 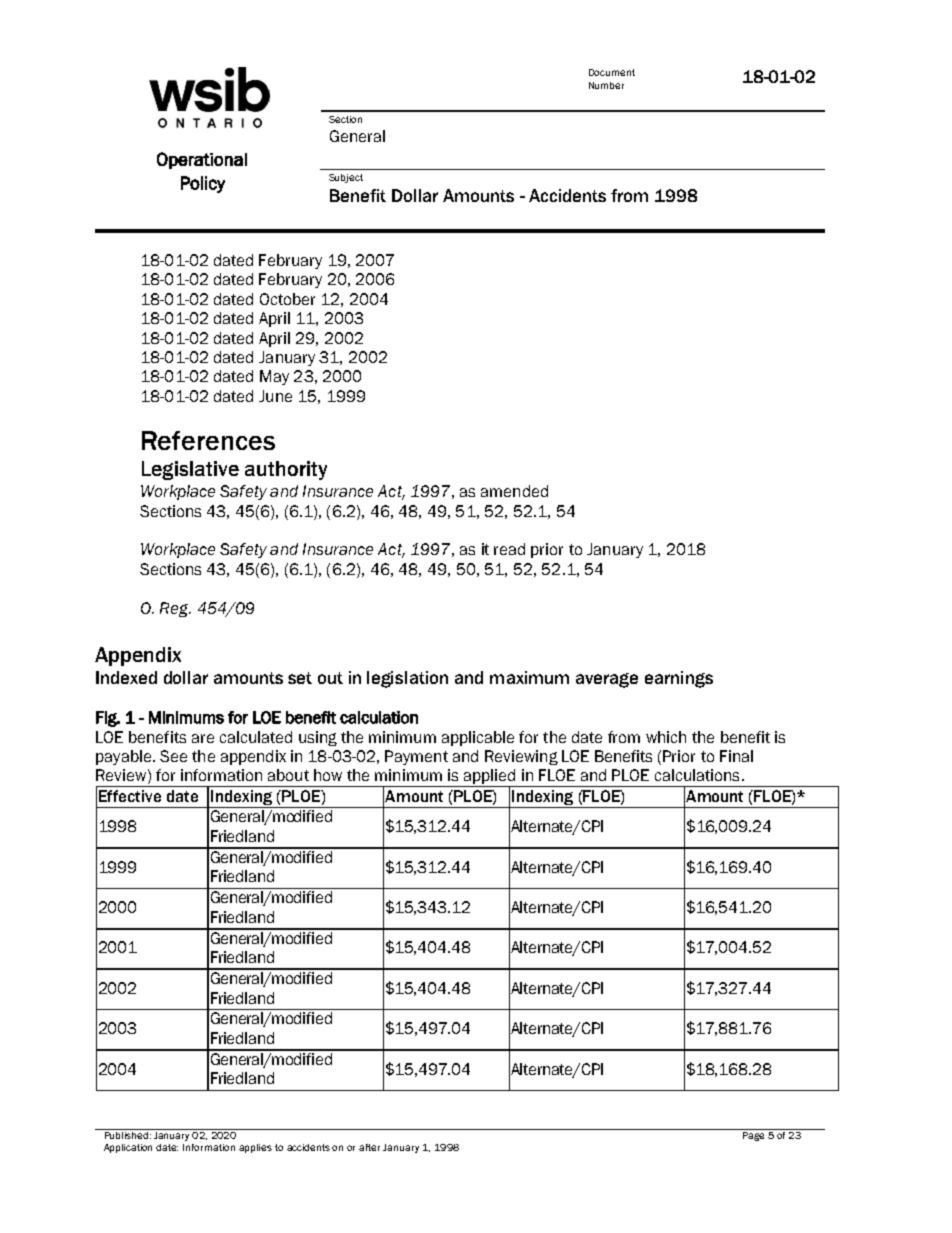 What do you see at coordinates (126, 1134) in the screenshot?
I see `Published` at bounding box center [126, 1134].
